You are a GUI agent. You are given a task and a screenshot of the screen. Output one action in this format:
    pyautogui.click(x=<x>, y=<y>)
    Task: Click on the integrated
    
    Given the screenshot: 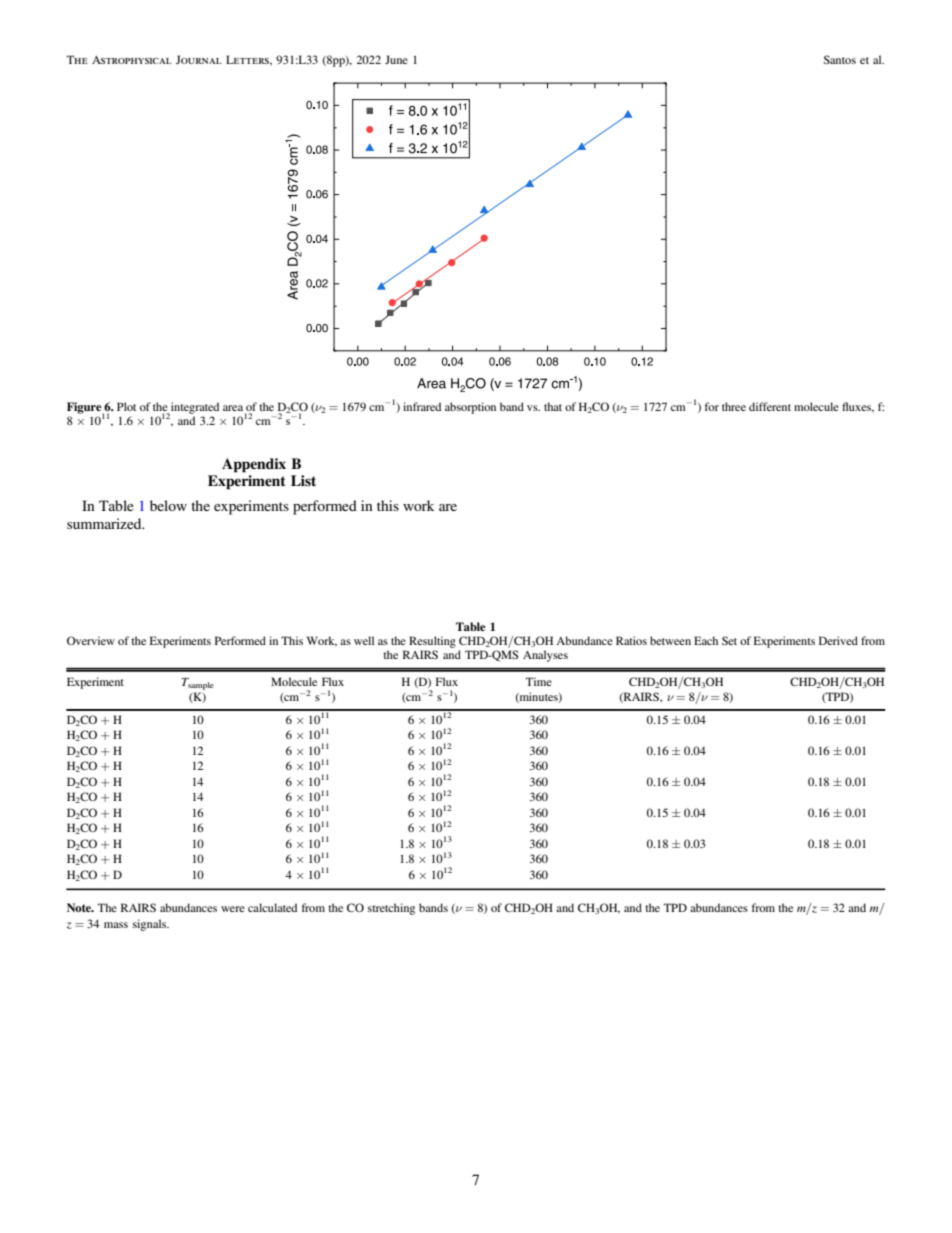 What is the action you would take?
    pyautogui.click(x=194, y=409)
